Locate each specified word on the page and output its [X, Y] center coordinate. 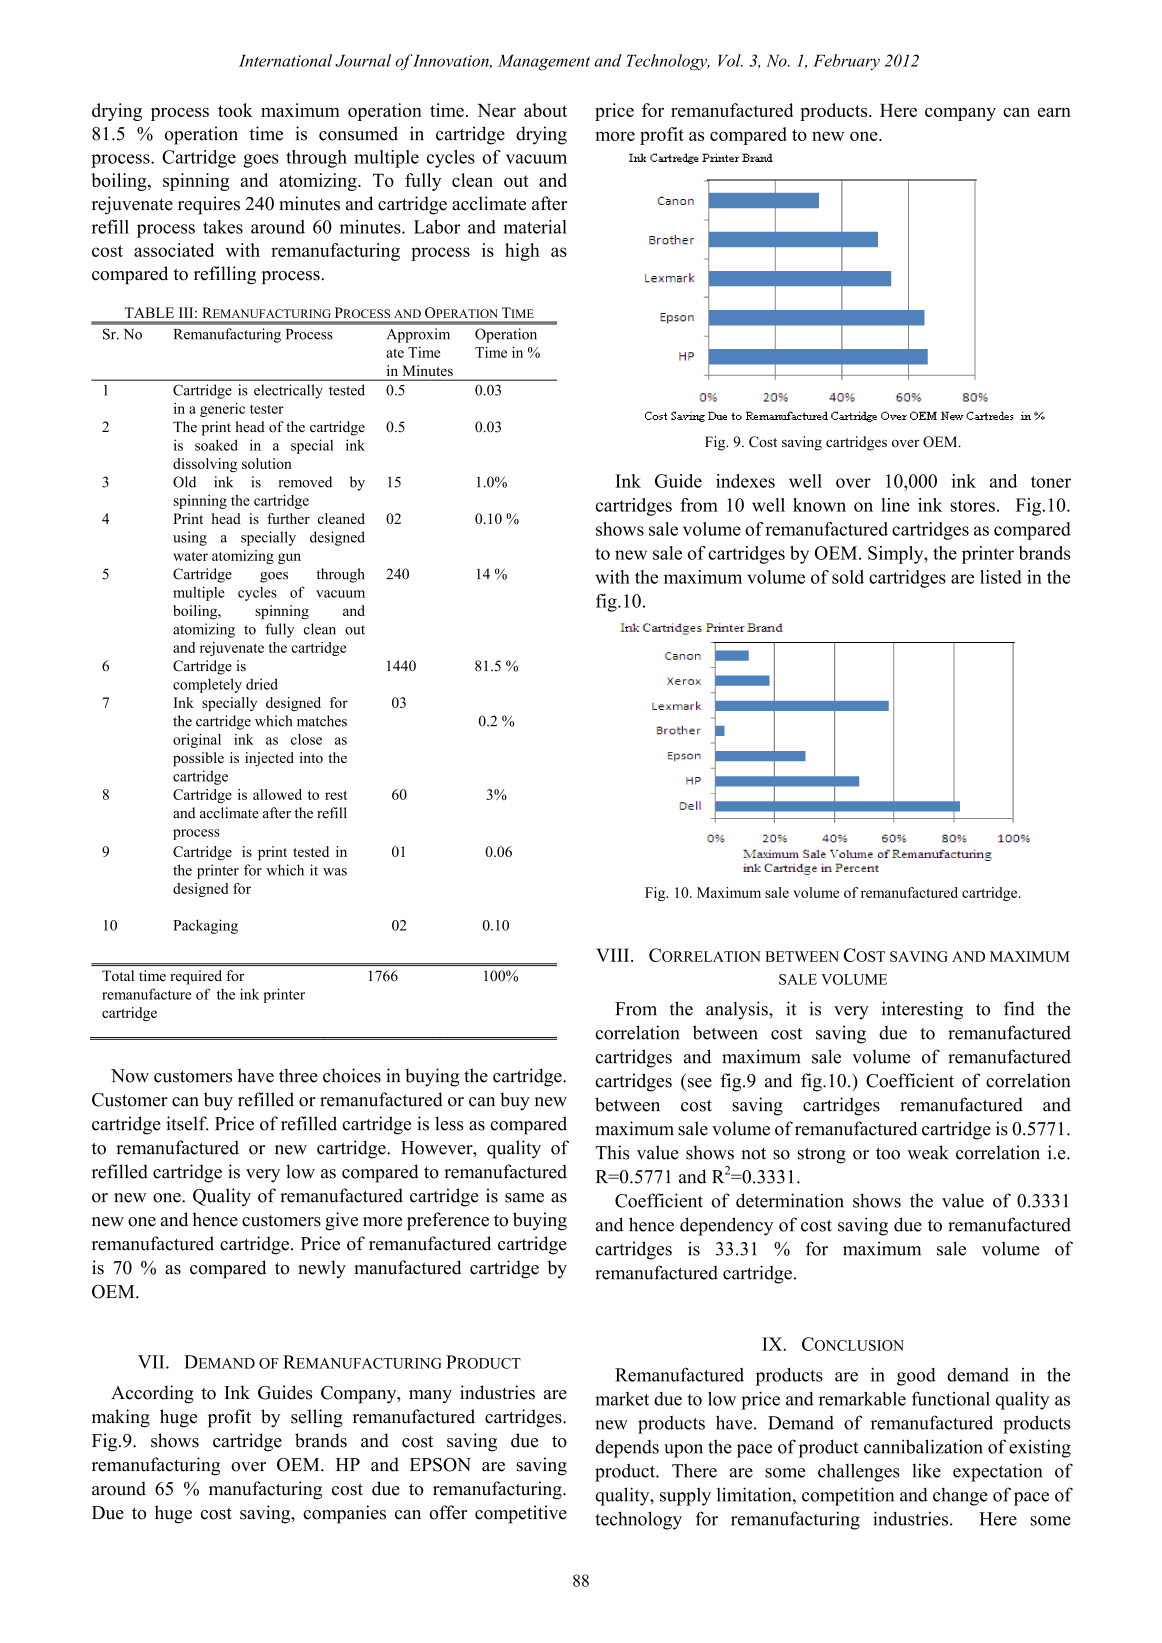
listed [1001, 577]
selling [317, 1418]
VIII [614, 955]
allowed [277, 794]
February [846, 62]
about [545, 110]
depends [627, 1449]
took [235, 110]
